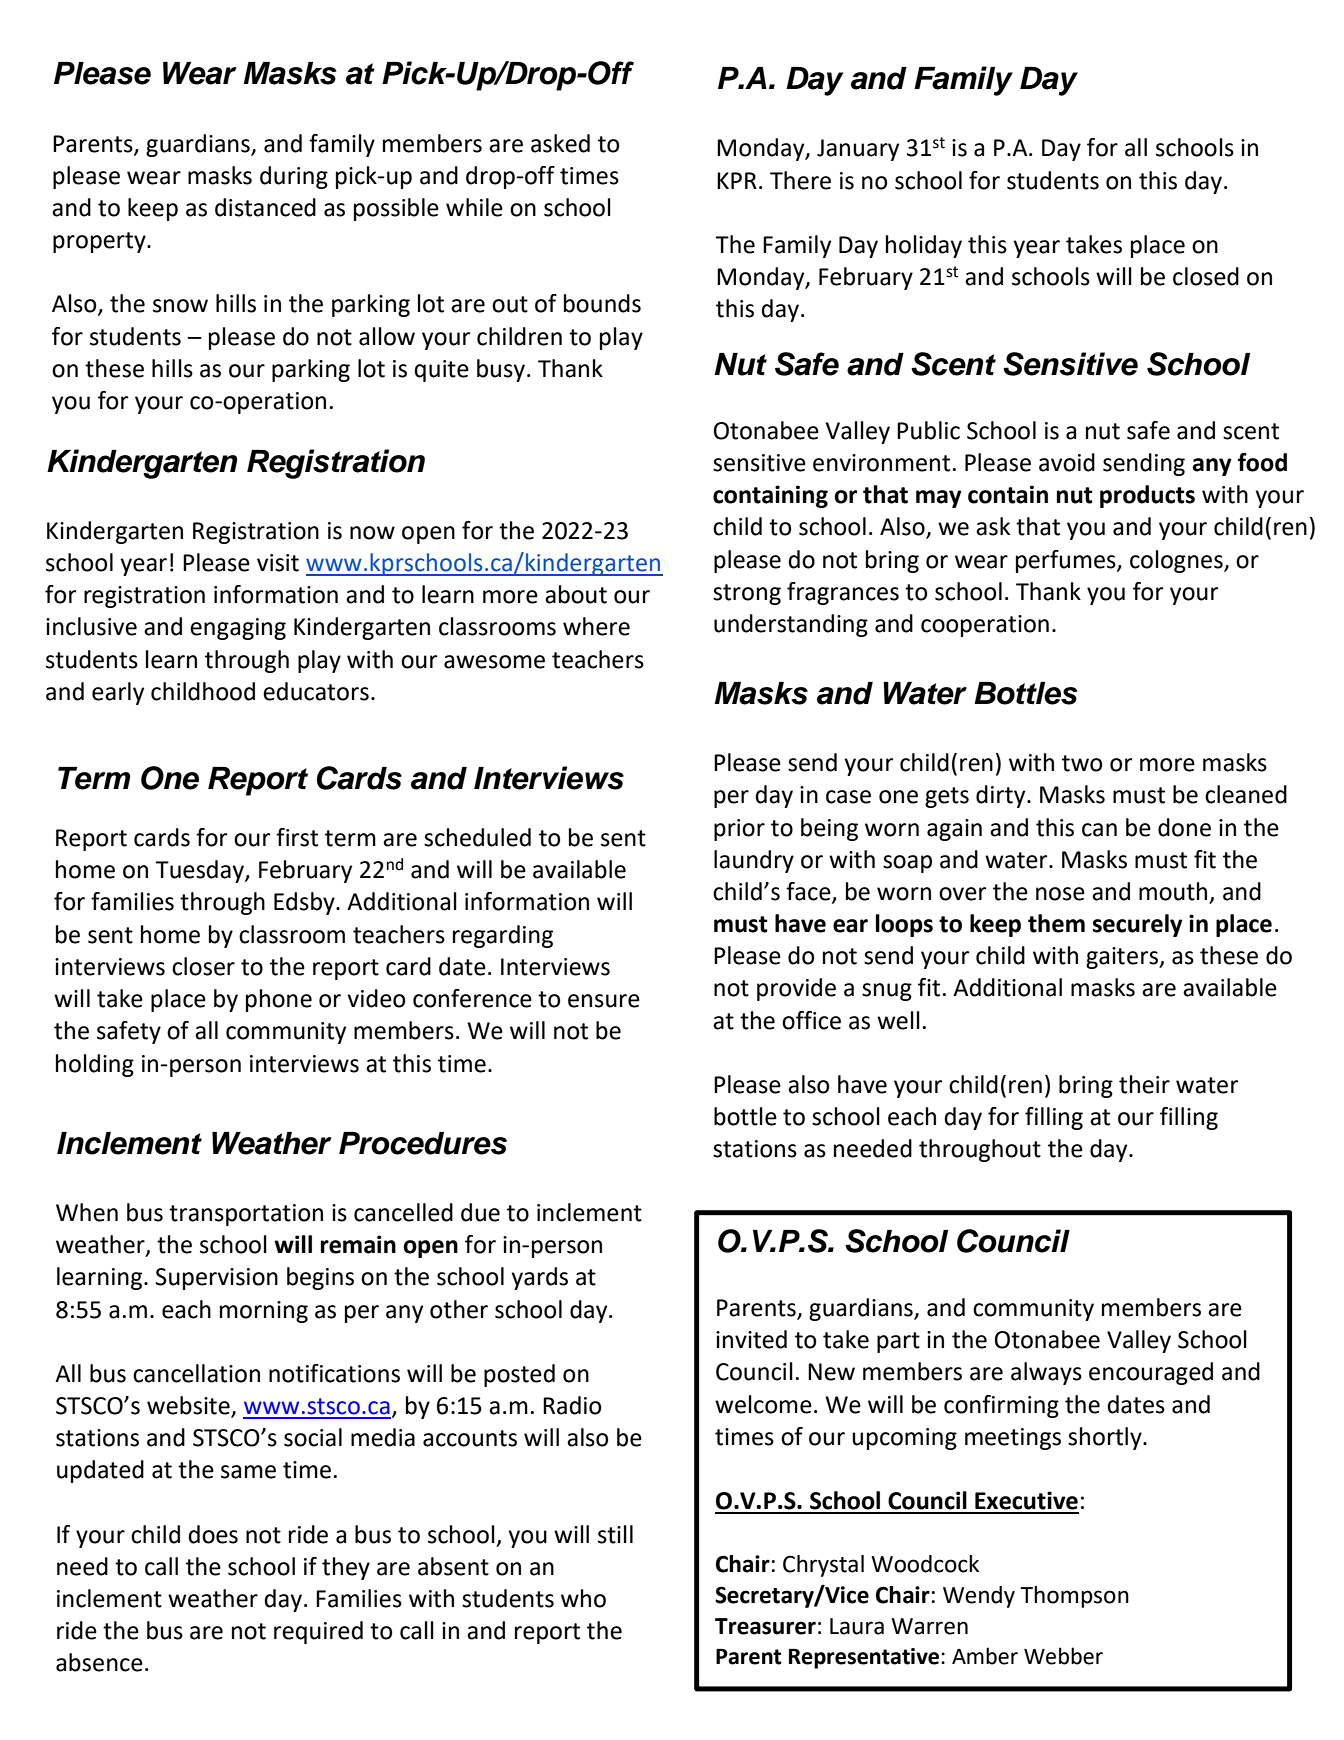  I want to click on securely, so click(1138, 925).
